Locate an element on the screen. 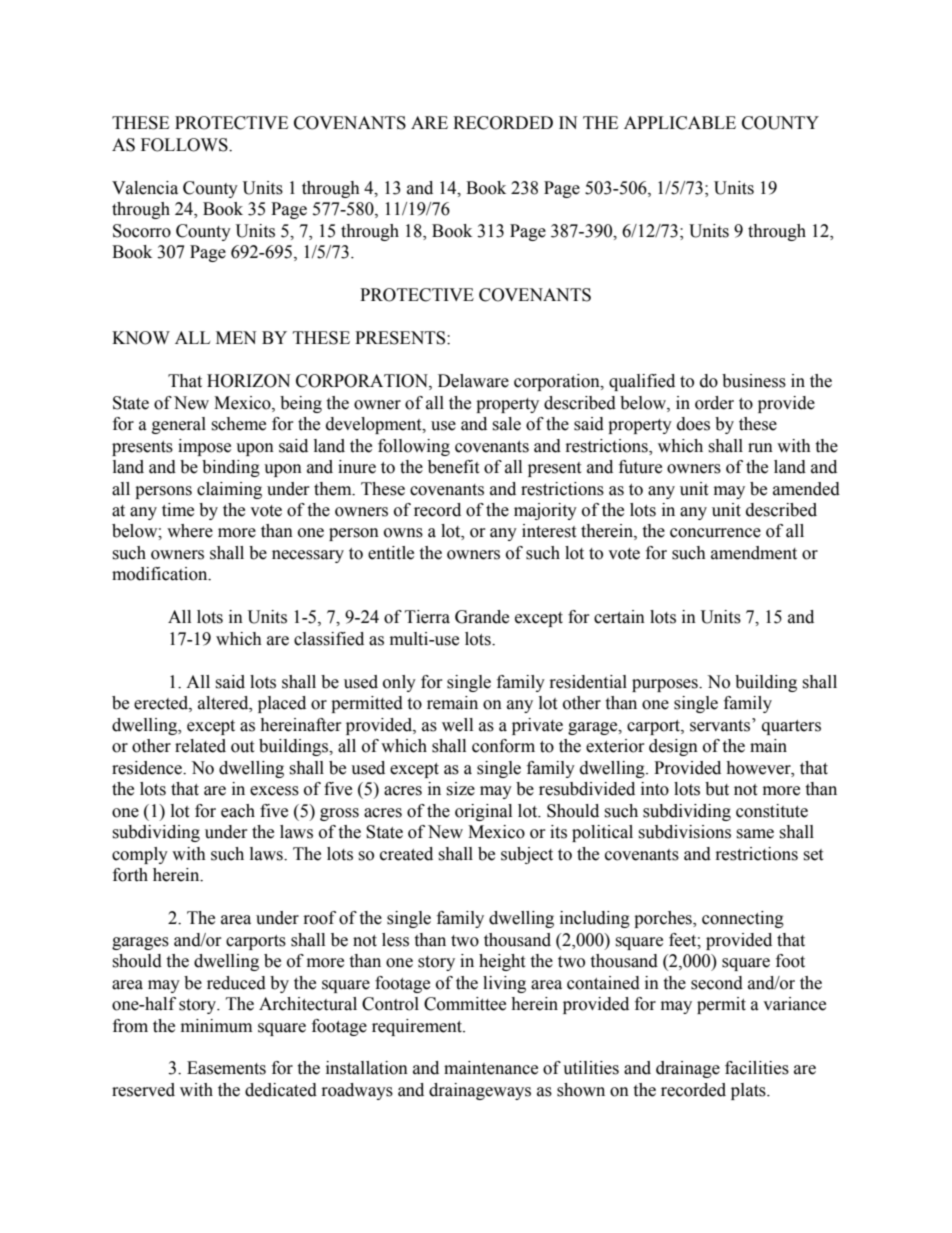  Easements is located at coordinates (226, 1068).
